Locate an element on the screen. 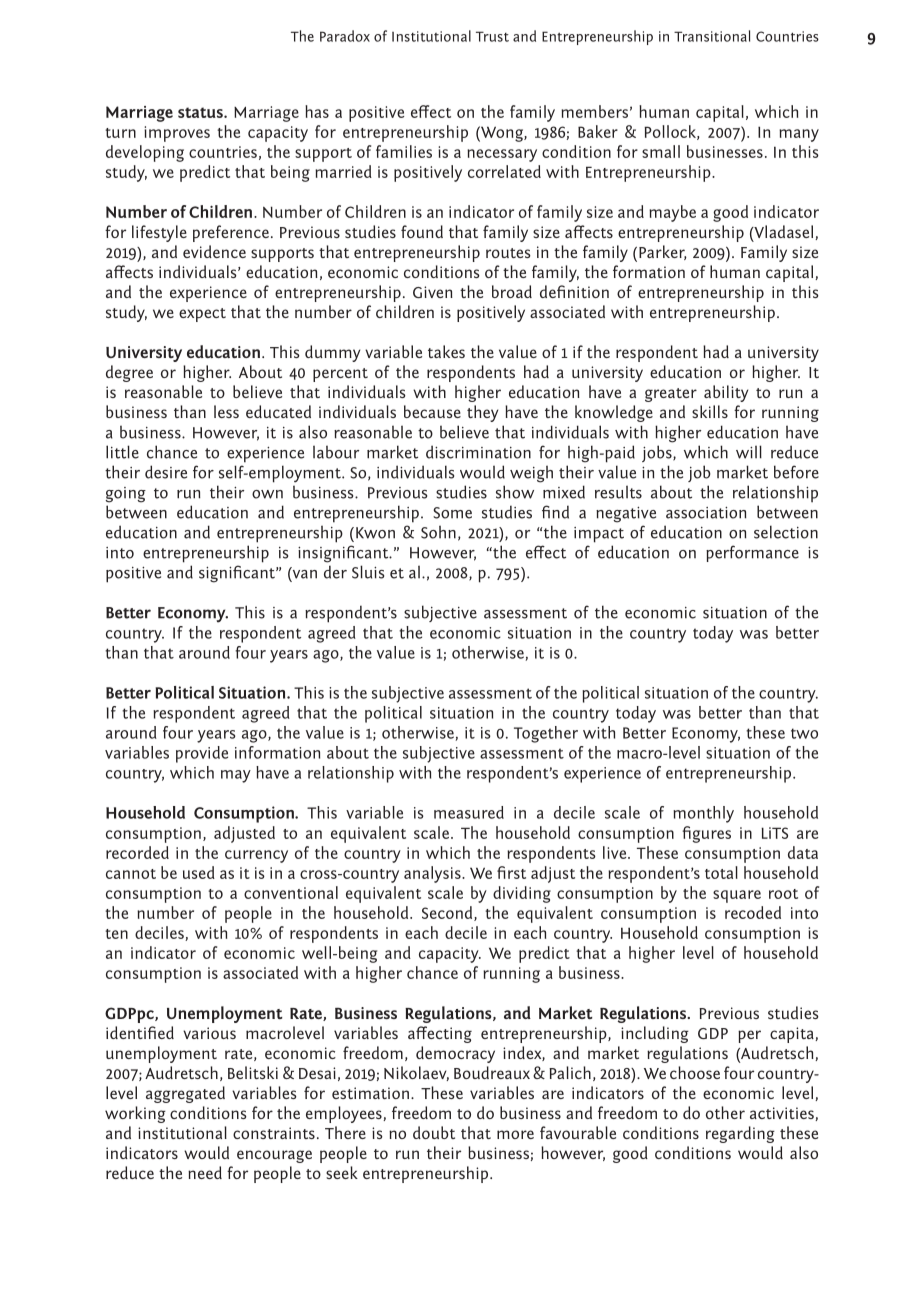 This screenshot has height=1314, width=924. Trust is located at coordinates (492, 36).
